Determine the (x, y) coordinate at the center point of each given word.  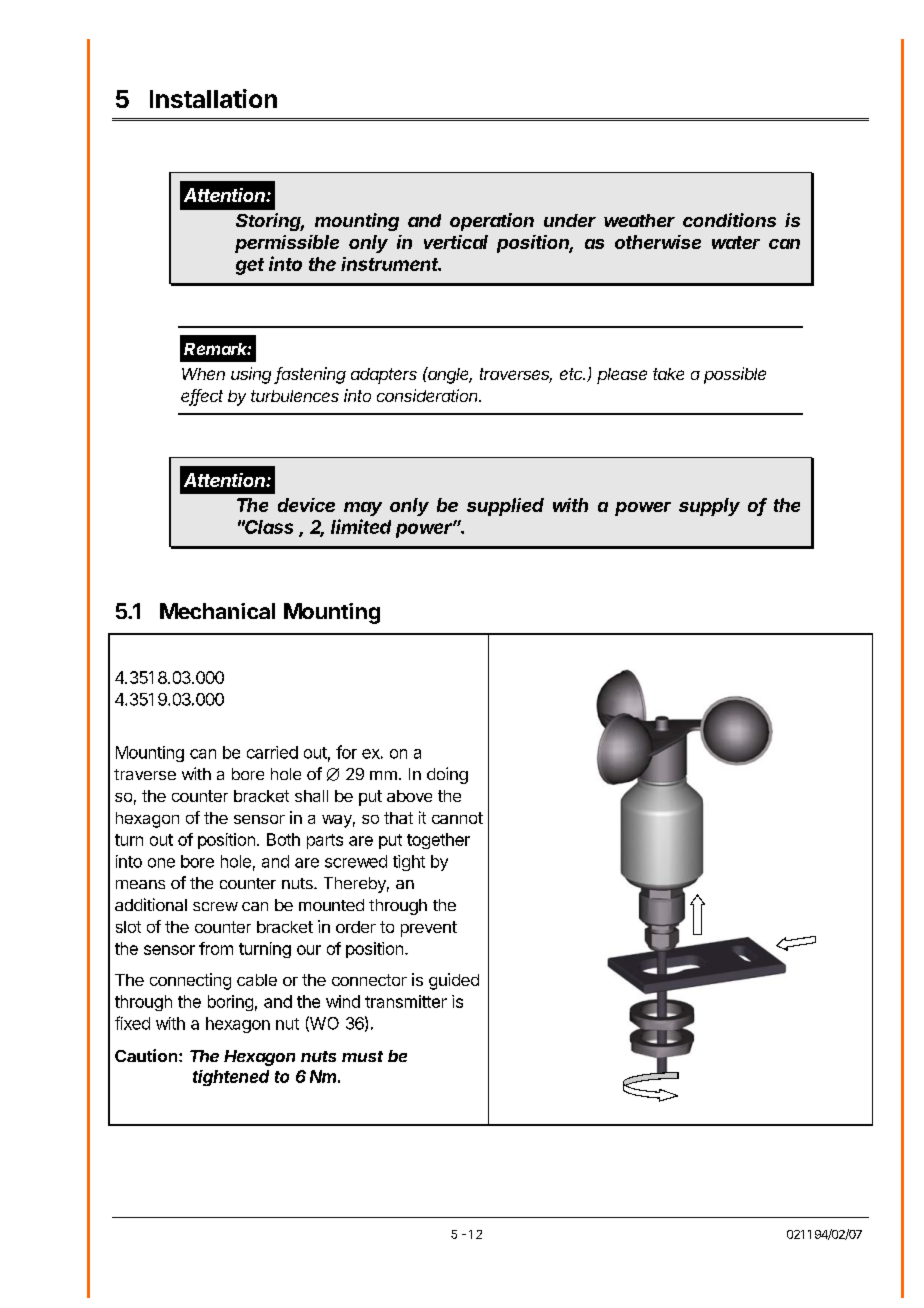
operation (492, 222)
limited (361, 526)
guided (454, 981)
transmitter (406, 1001)
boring (230, 1003)
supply (709, 507)
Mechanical (217, 611)
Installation (213, 98)
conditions (729, 220)
